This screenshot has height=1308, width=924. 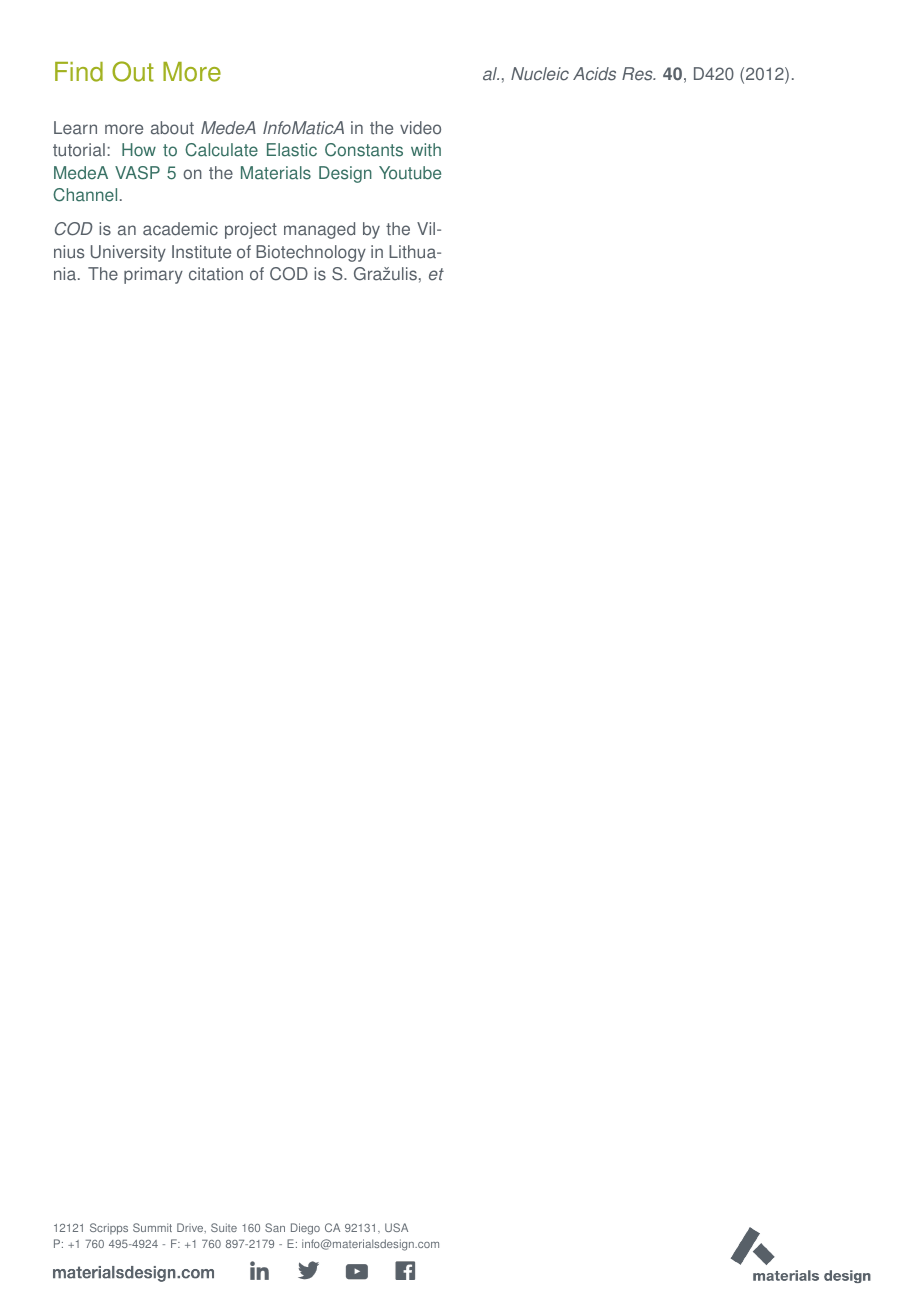 What do you see at coordinates (311, 253) in the screenshot?
I see `Biotechnology` at bounding box center [311, 253].
